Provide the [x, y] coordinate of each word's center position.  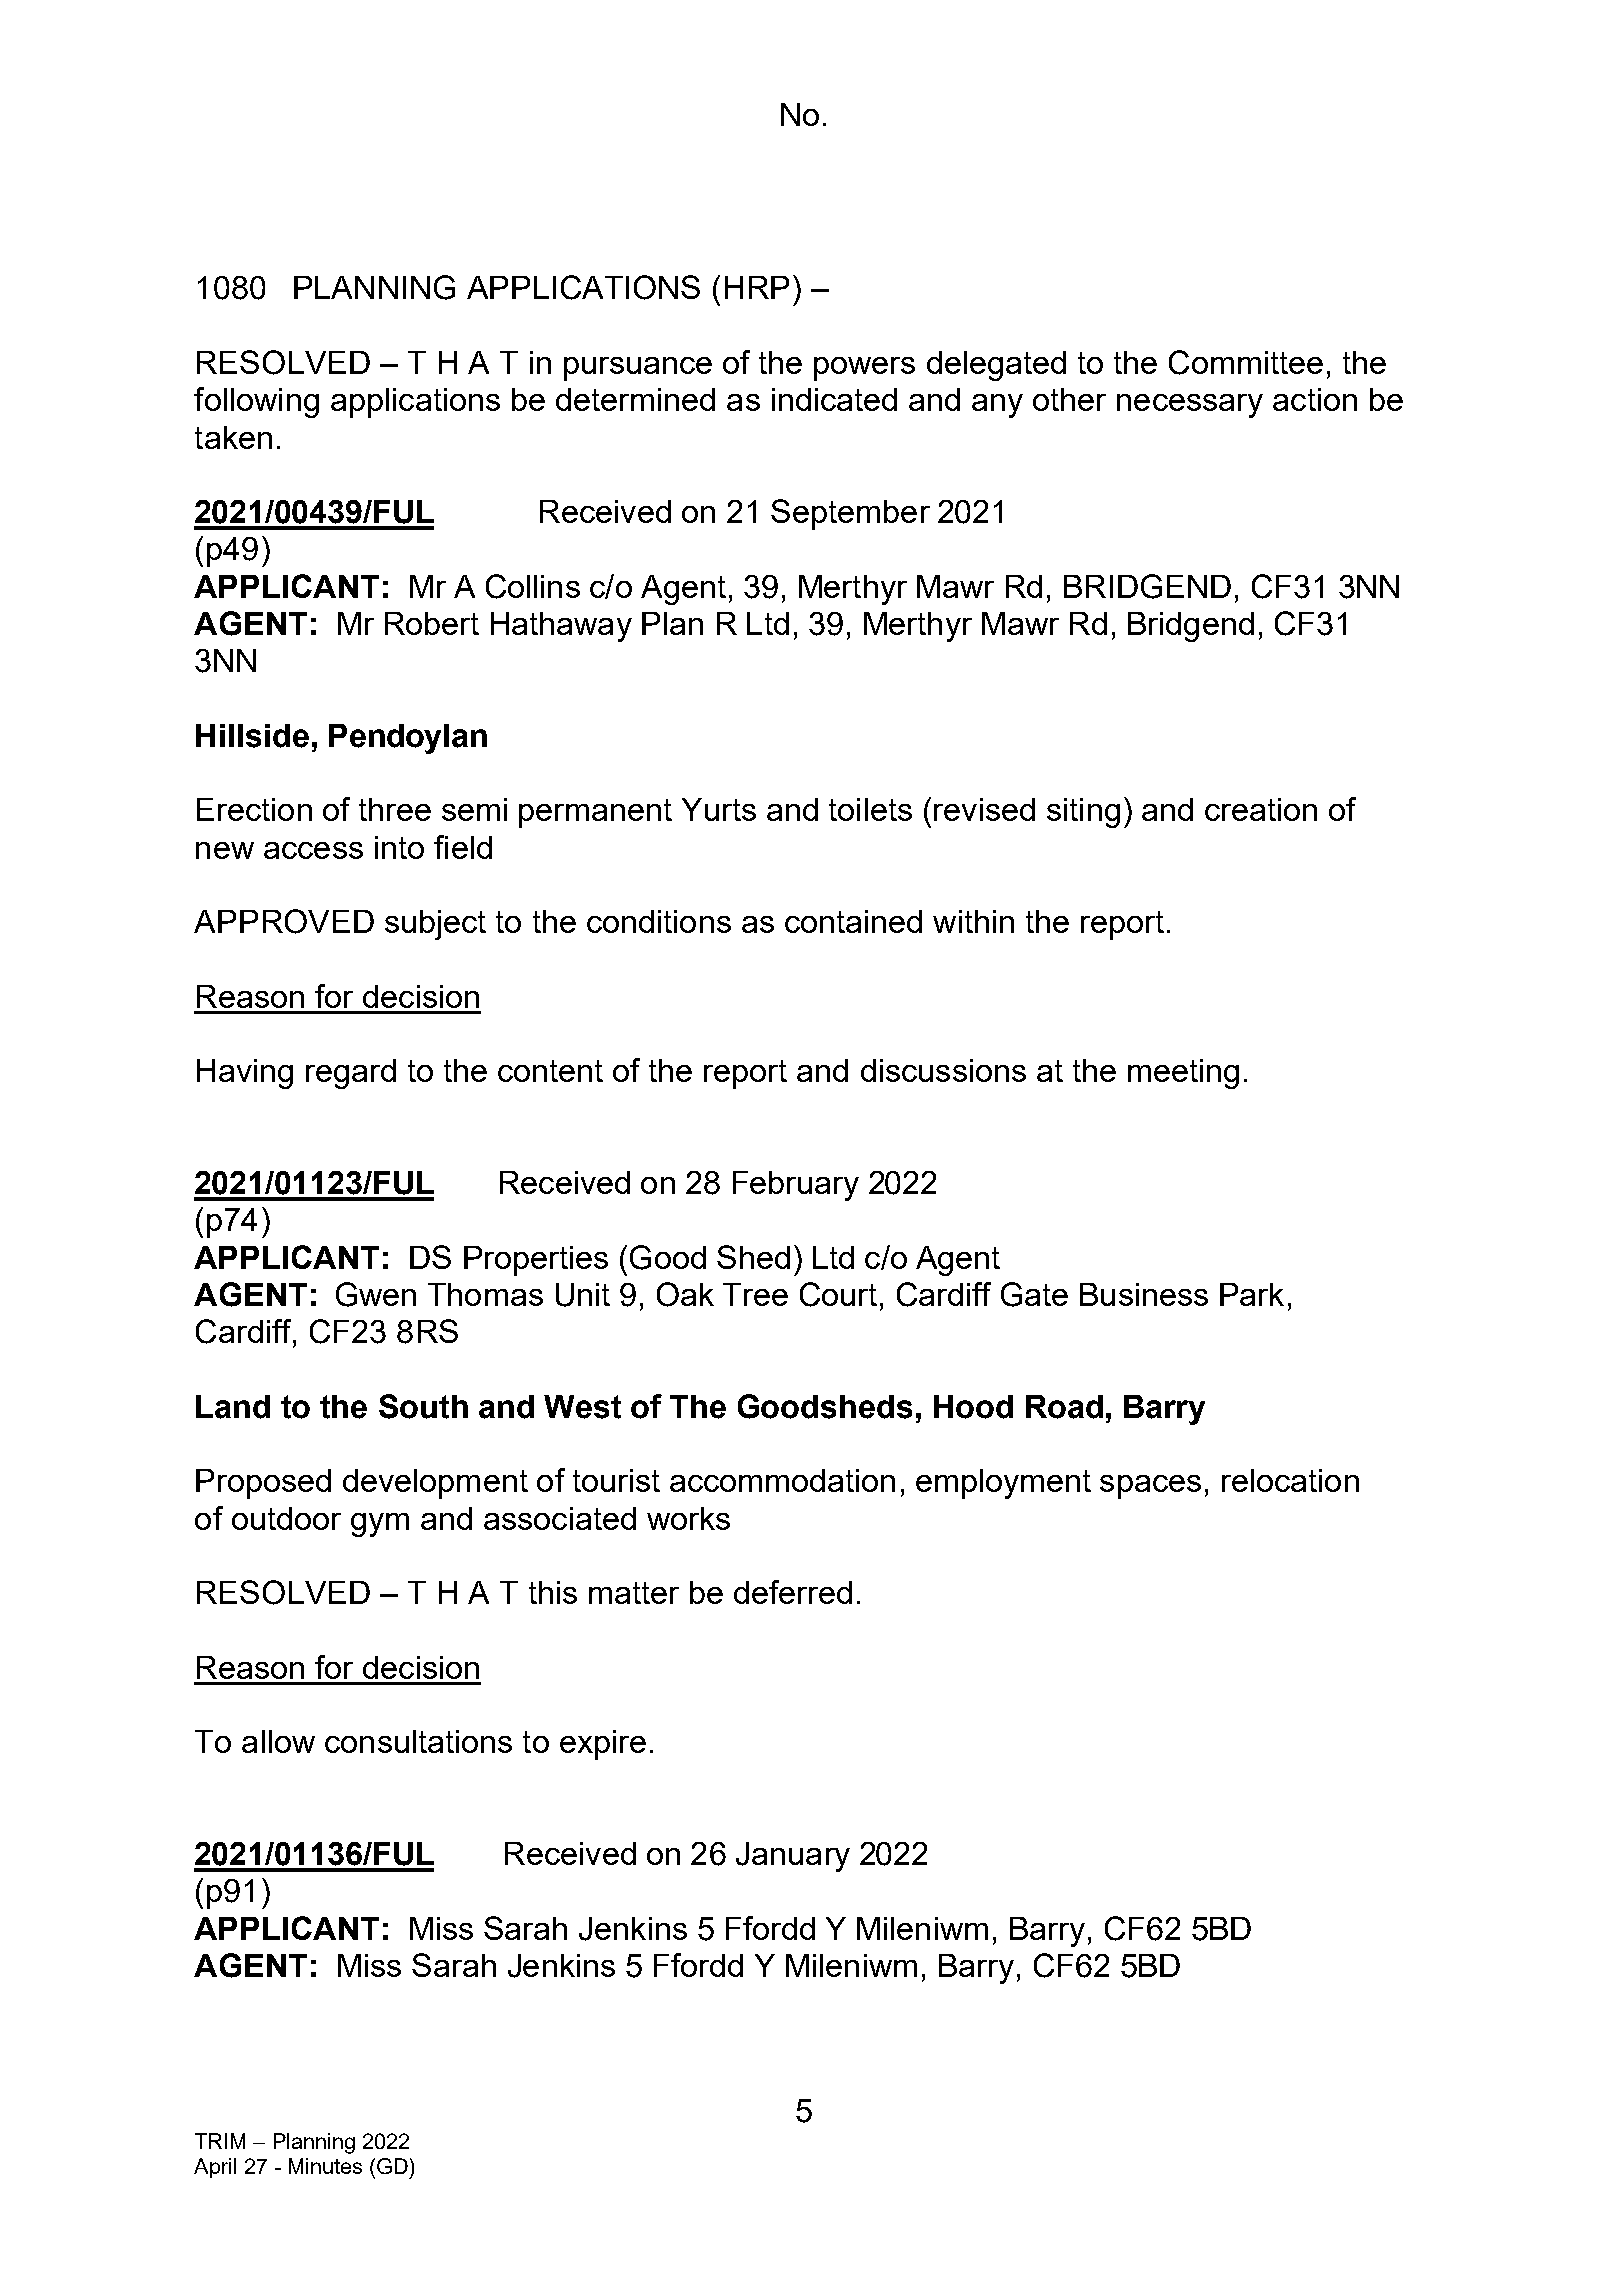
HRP [757, 287]
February [796, 1186]
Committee [1246, 362]
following [256, 402]
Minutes [325, 2166]
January [793, 1857]
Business [1144, 1294]
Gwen [376, 1294]
